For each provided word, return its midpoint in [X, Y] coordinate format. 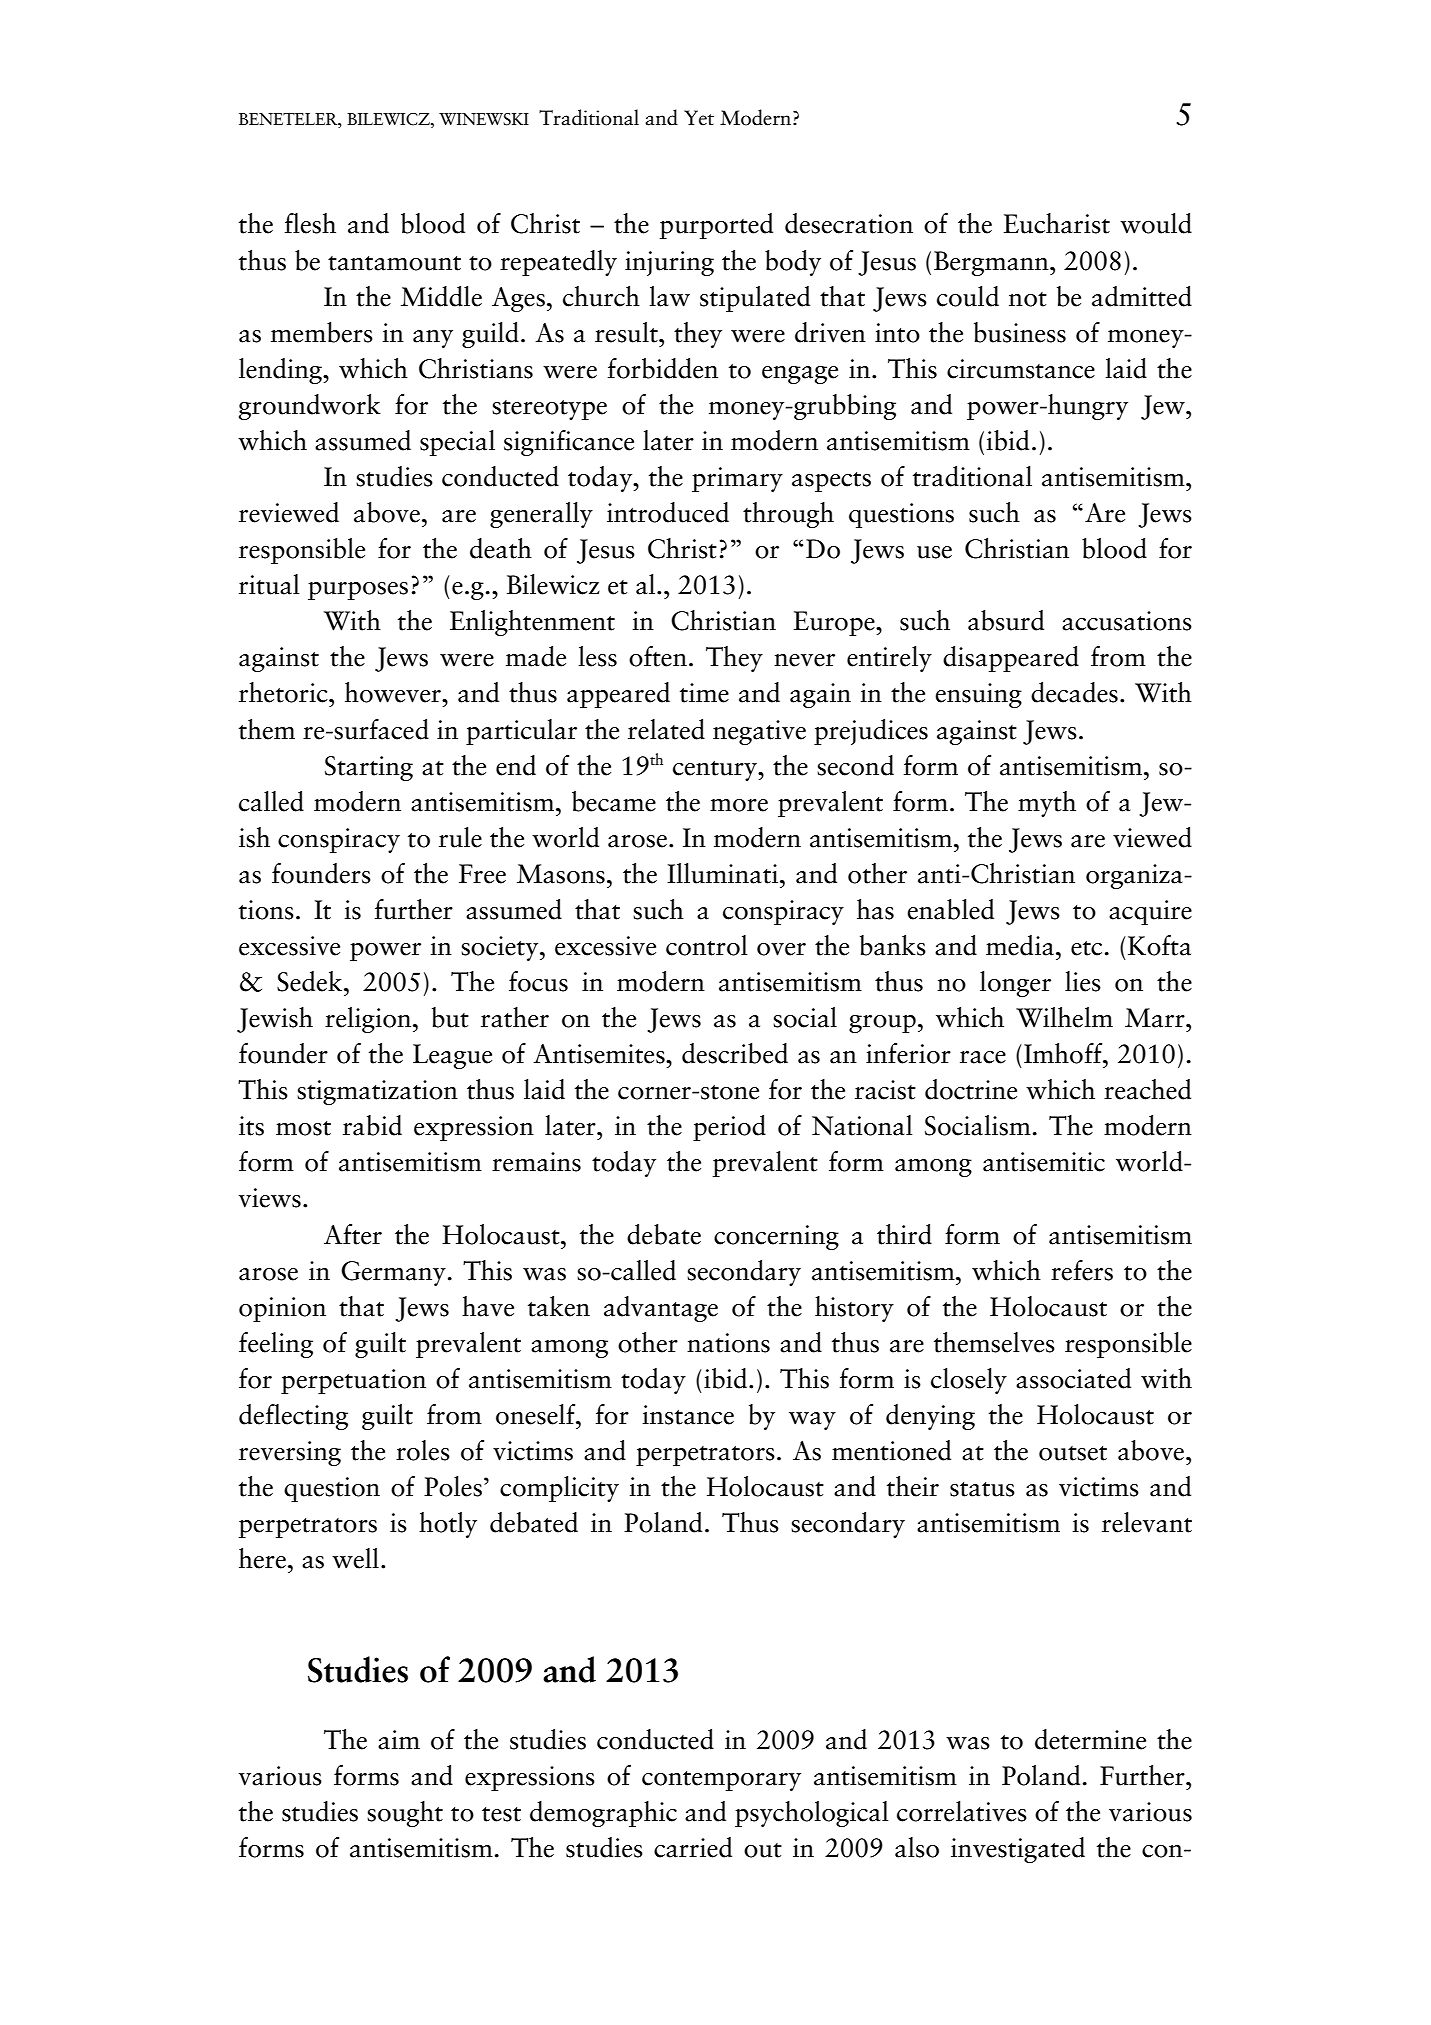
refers [1082, 1270]
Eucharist [1057, 223]
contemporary [721, 1781]
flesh [310, 223]
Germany [393, 1273]
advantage [661, 1309]
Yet [699, 118]
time [704, 693]
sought [405, 1814]
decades [1074, 692]
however [394, 692]
